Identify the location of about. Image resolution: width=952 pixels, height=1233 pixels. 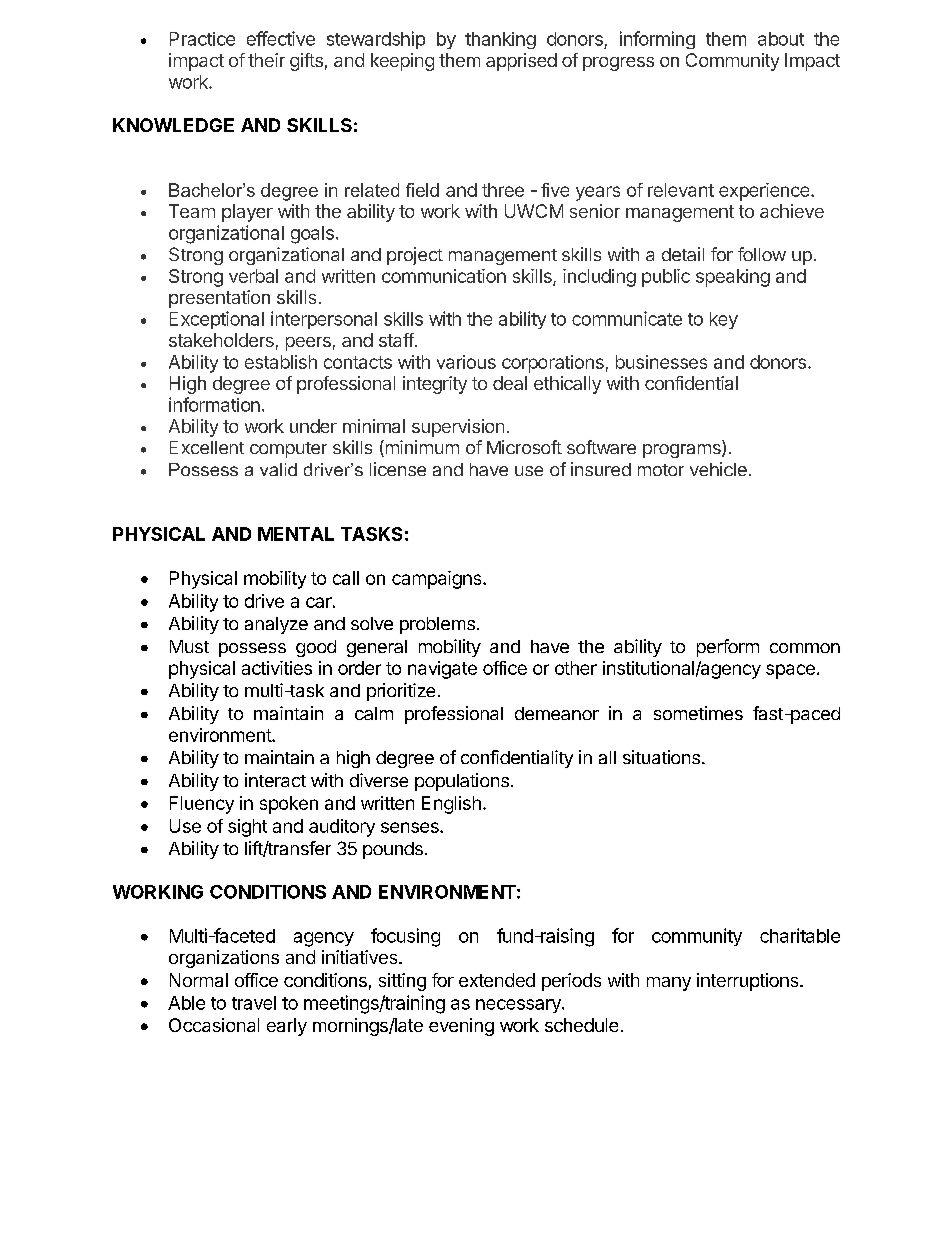
(781, 39).
